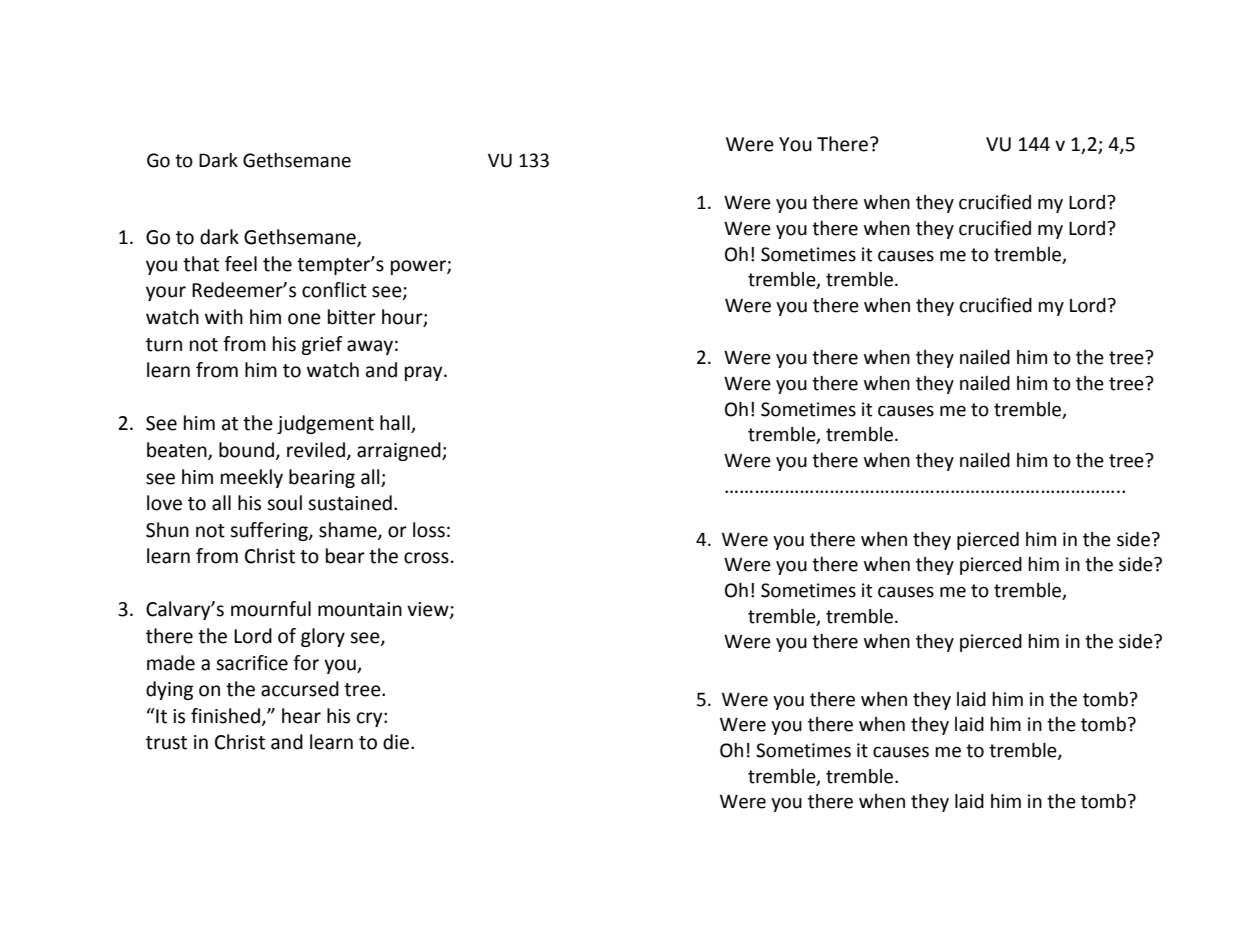  I want to click on that, so click(201, 264).
